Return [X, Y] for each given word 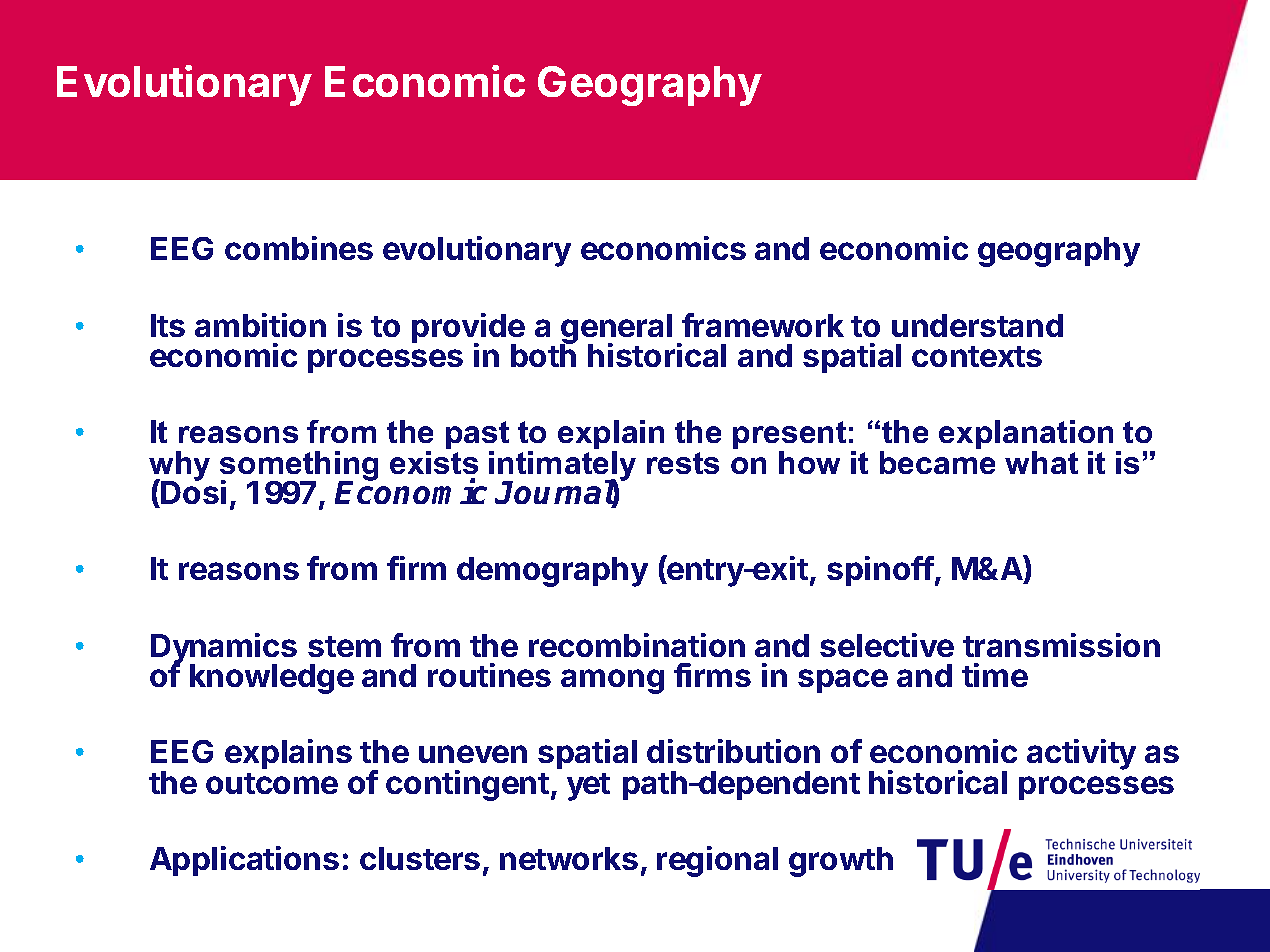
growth [841, 862]
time [995, 675]
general [616, 330]
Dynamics [224, 649]
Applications [244, 861]
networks [569, 858]
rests [683, 463]
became [937, 462]
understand [977, 325]
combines [299, 248]
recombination [637, 645]
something [299, 467]
